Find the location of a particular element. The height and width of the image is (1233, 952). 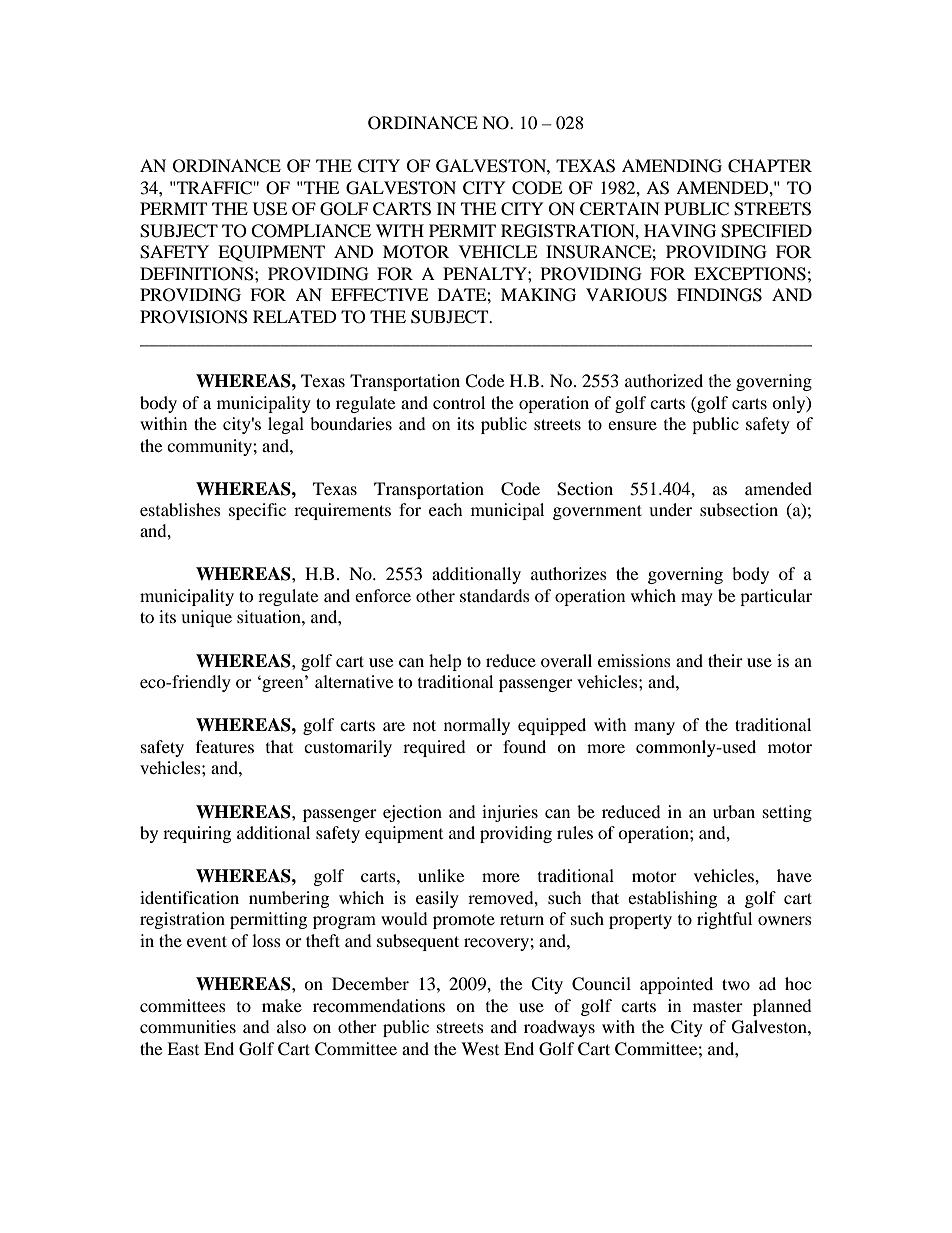

community is located at coordinates (210, 447).
